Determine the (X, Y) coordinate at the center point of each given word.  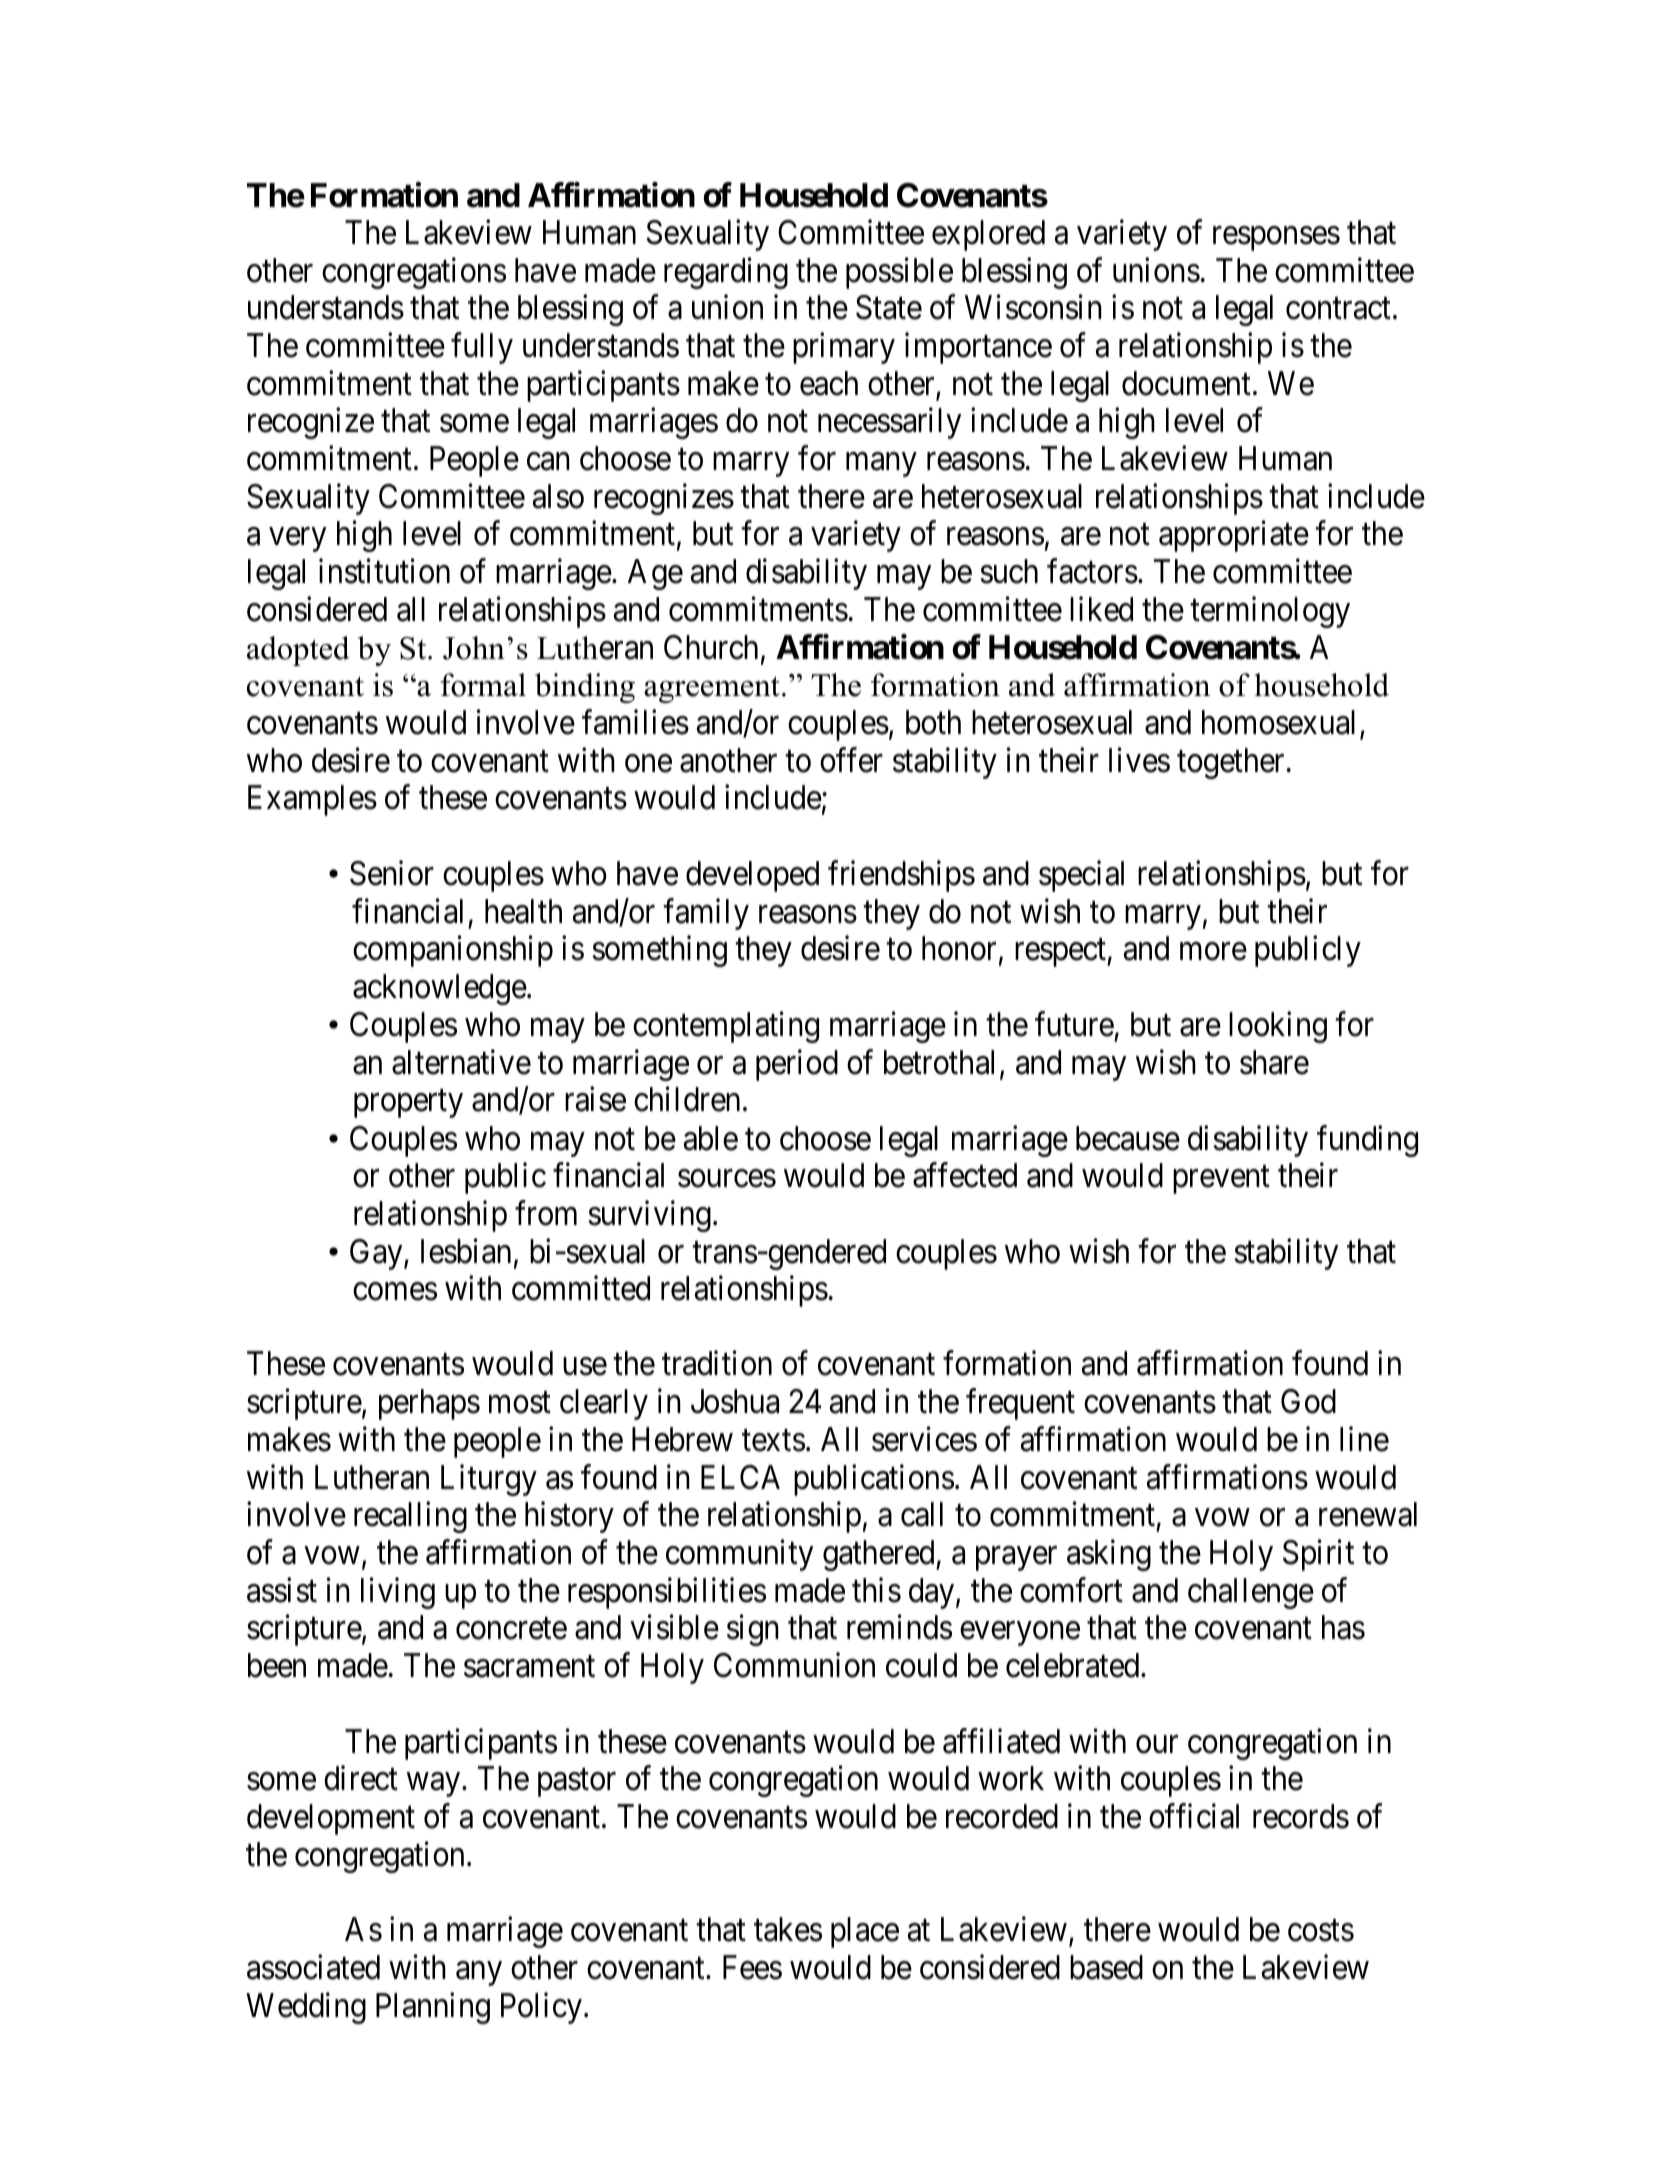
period (797, 1065)
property (408, 1104)
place (865, 1932)
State (889, 307)
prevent (1221, 1180)
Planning (433, 2008)
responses (1276, 239)
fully (482, 348)
